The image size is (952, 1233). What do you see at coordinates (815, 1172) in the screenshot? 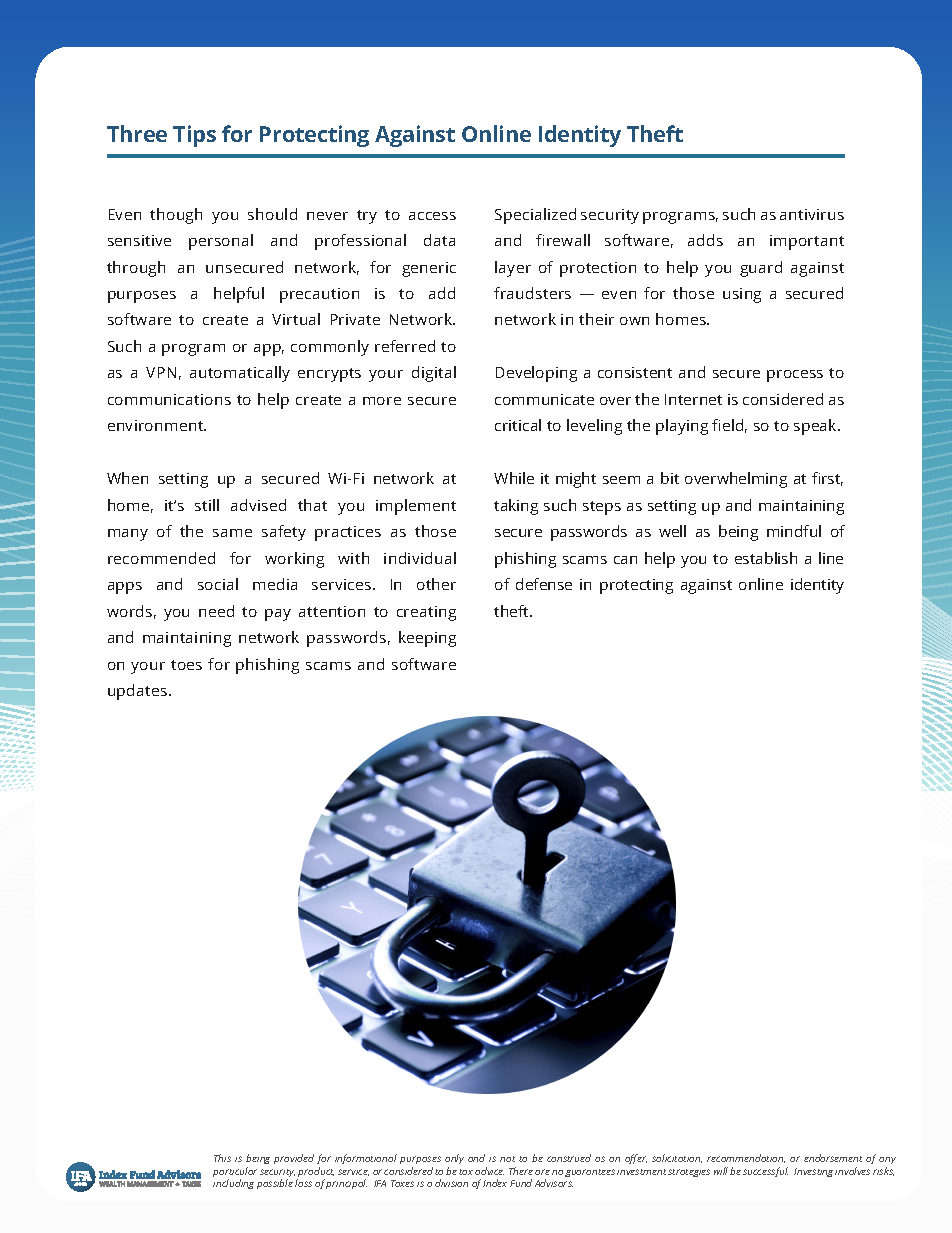
I see `Investing` at bounding box center [815, 1172].
